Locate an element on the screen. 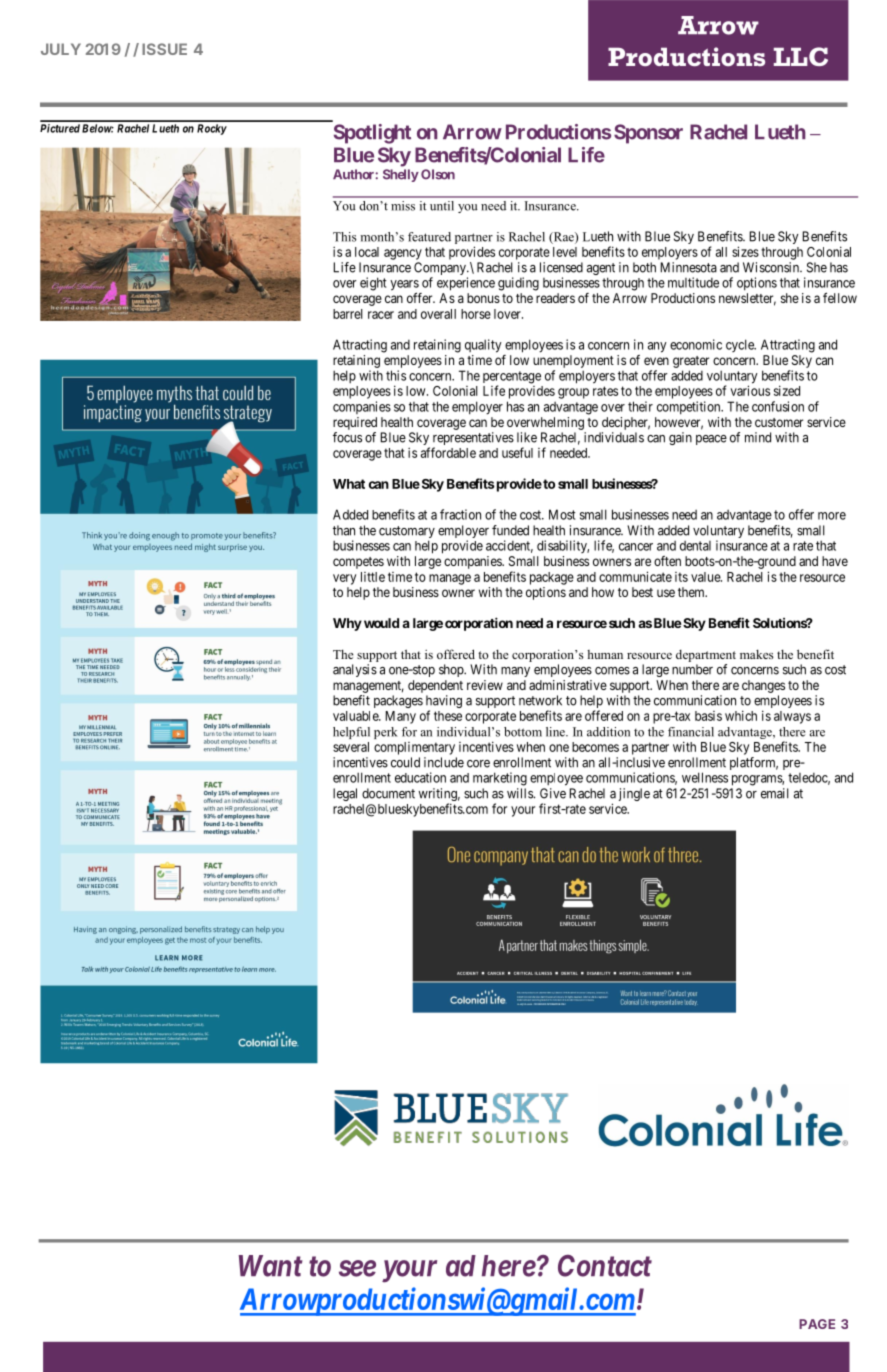 This screenshot has width=887, height=1372. Want is located at coordinates (270, 1266).
